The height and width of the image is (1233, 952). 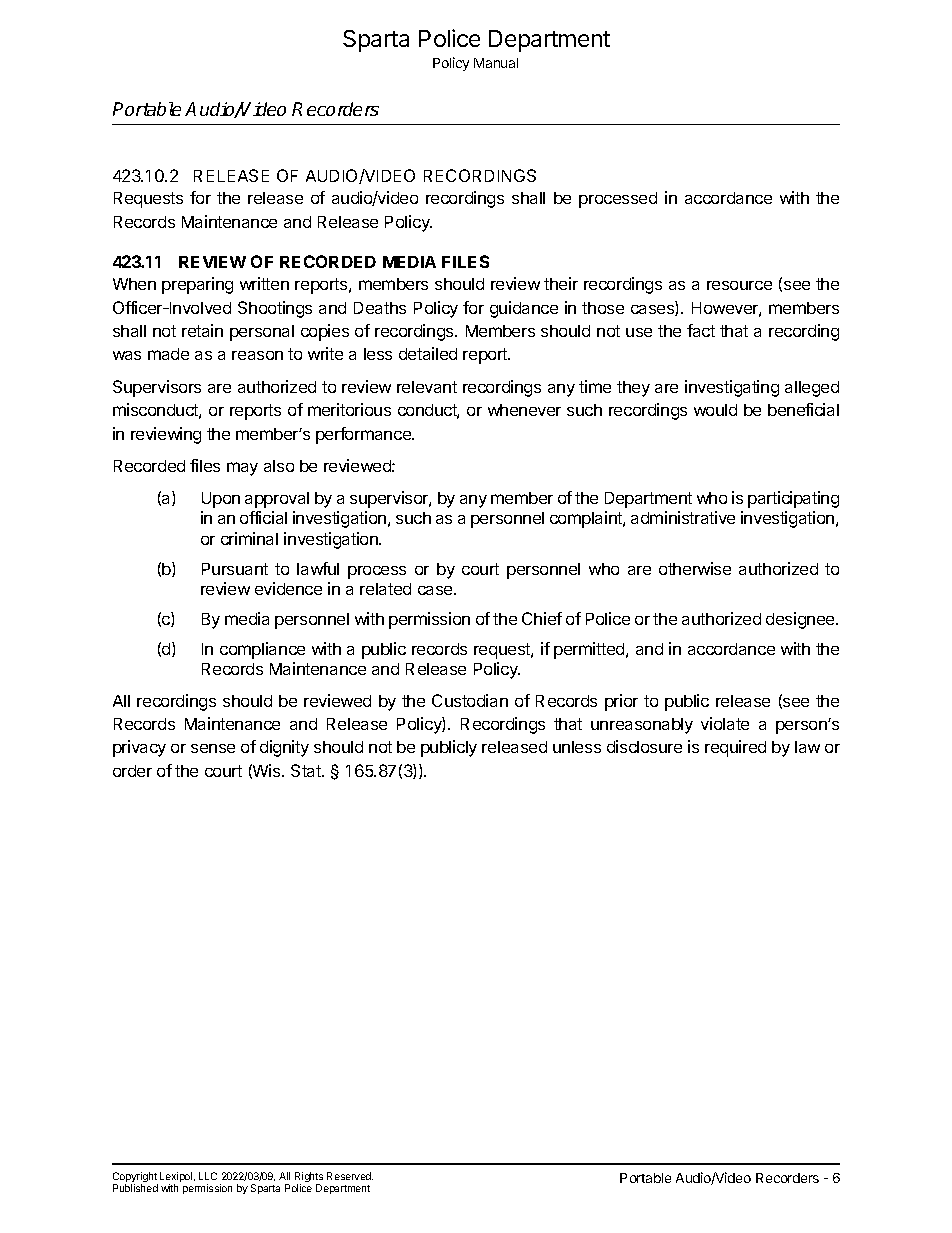 What do you see at coordinates (542, 618) in the image?
I see `Chief` at bounding box center [542, 618].
